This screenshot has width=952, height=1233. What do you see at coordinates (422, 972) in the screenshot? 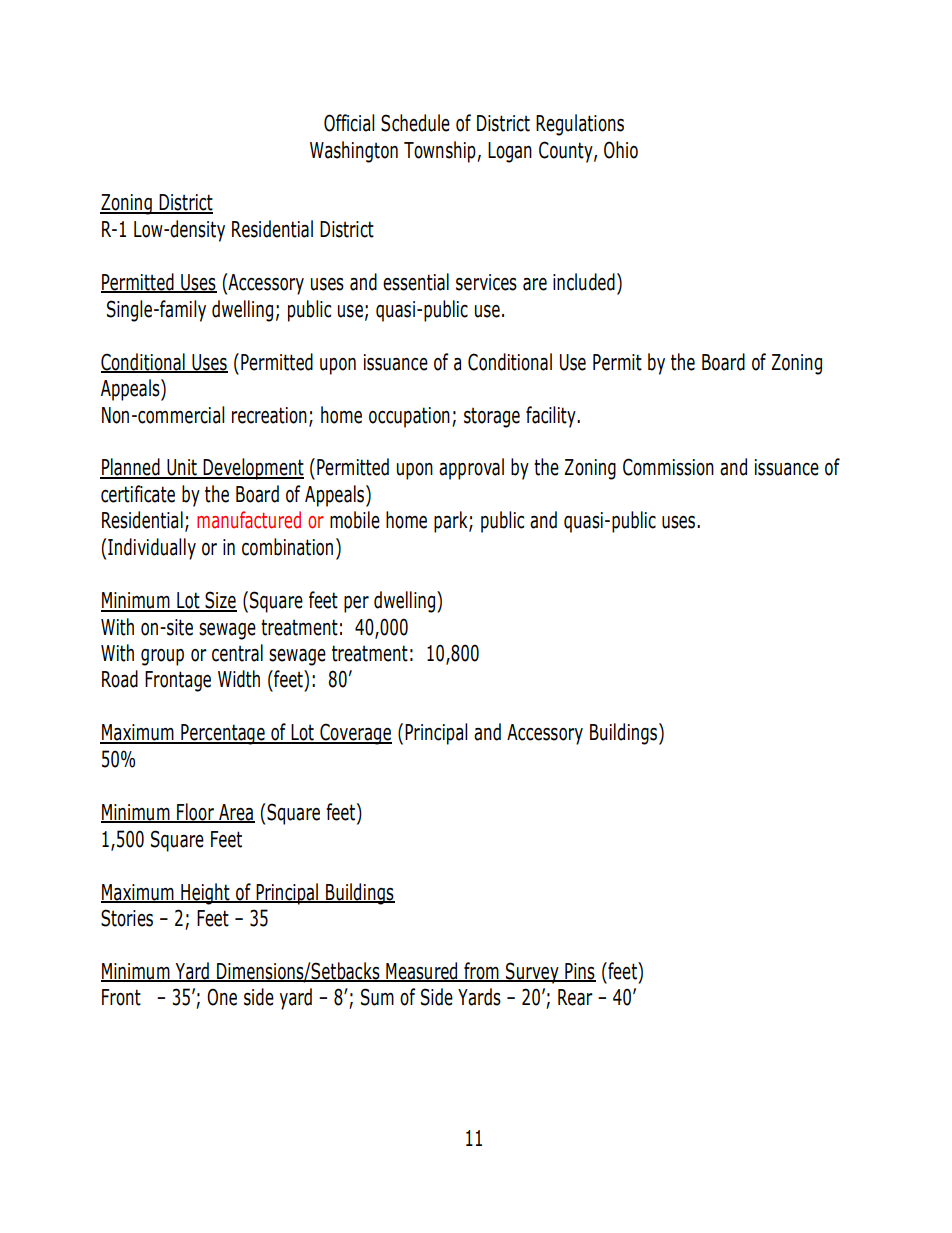
I see `Measured` at bounding box center [422, 972].
